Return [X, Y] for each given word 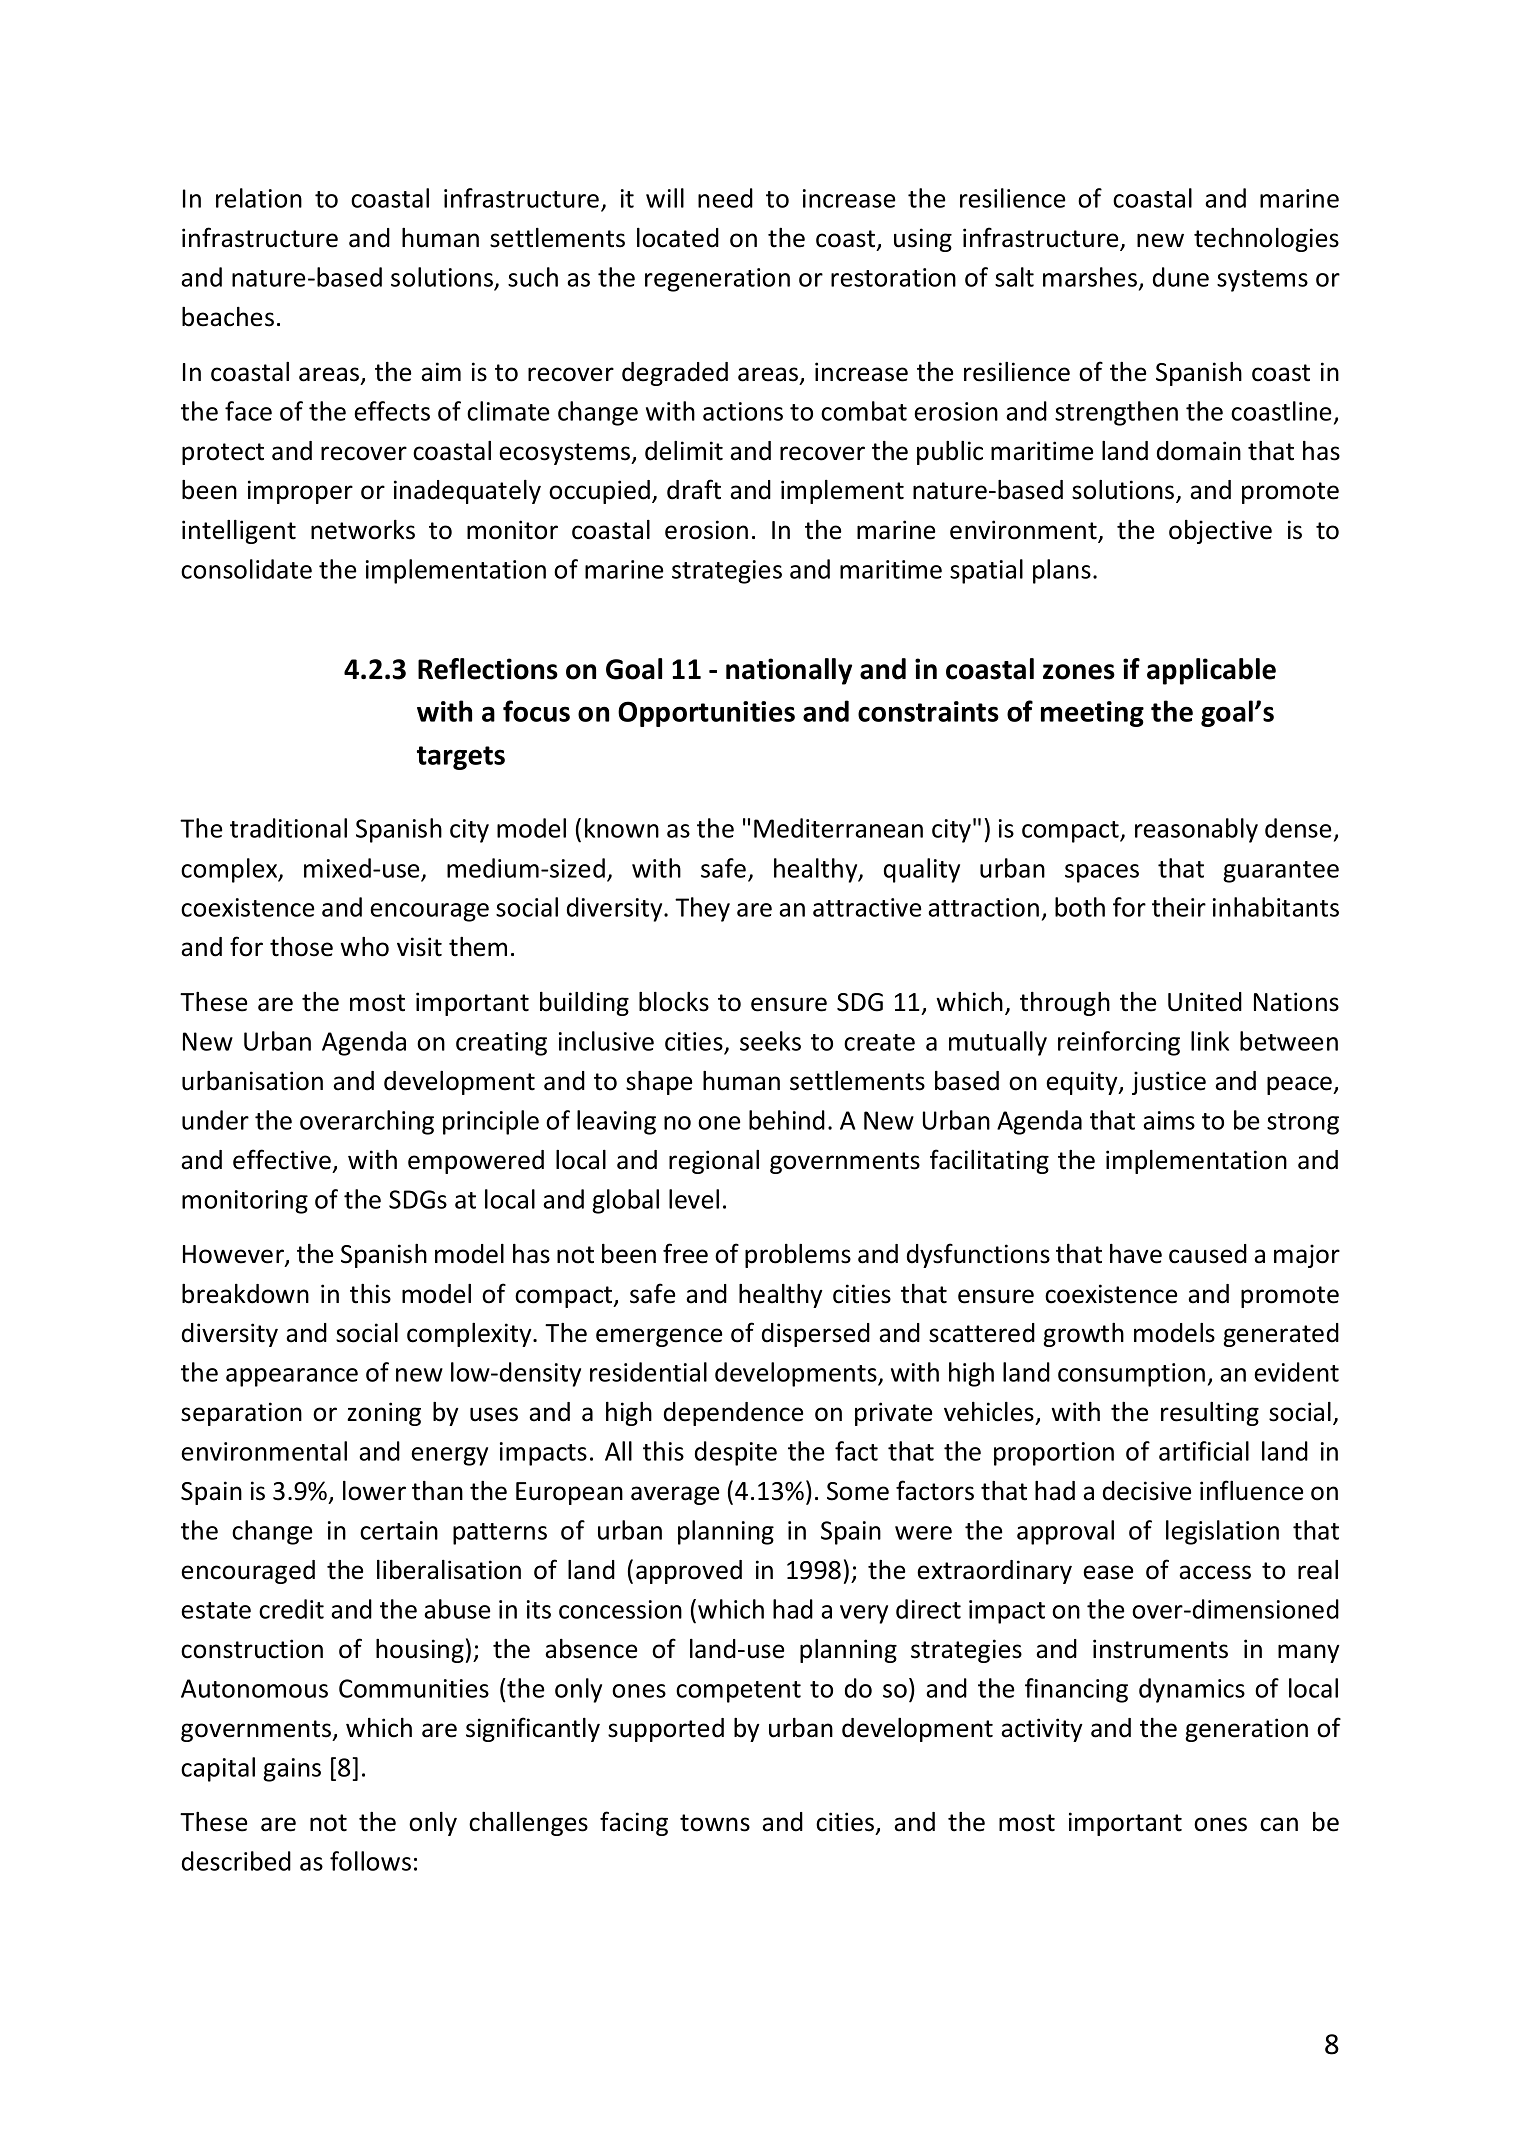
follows [370, 1861]
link [1210, 1041]
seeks [770, 1041]
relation [259, 198]
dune [1181, 277]
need [725, 198]
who [364, 947]
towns [715, 1823]
